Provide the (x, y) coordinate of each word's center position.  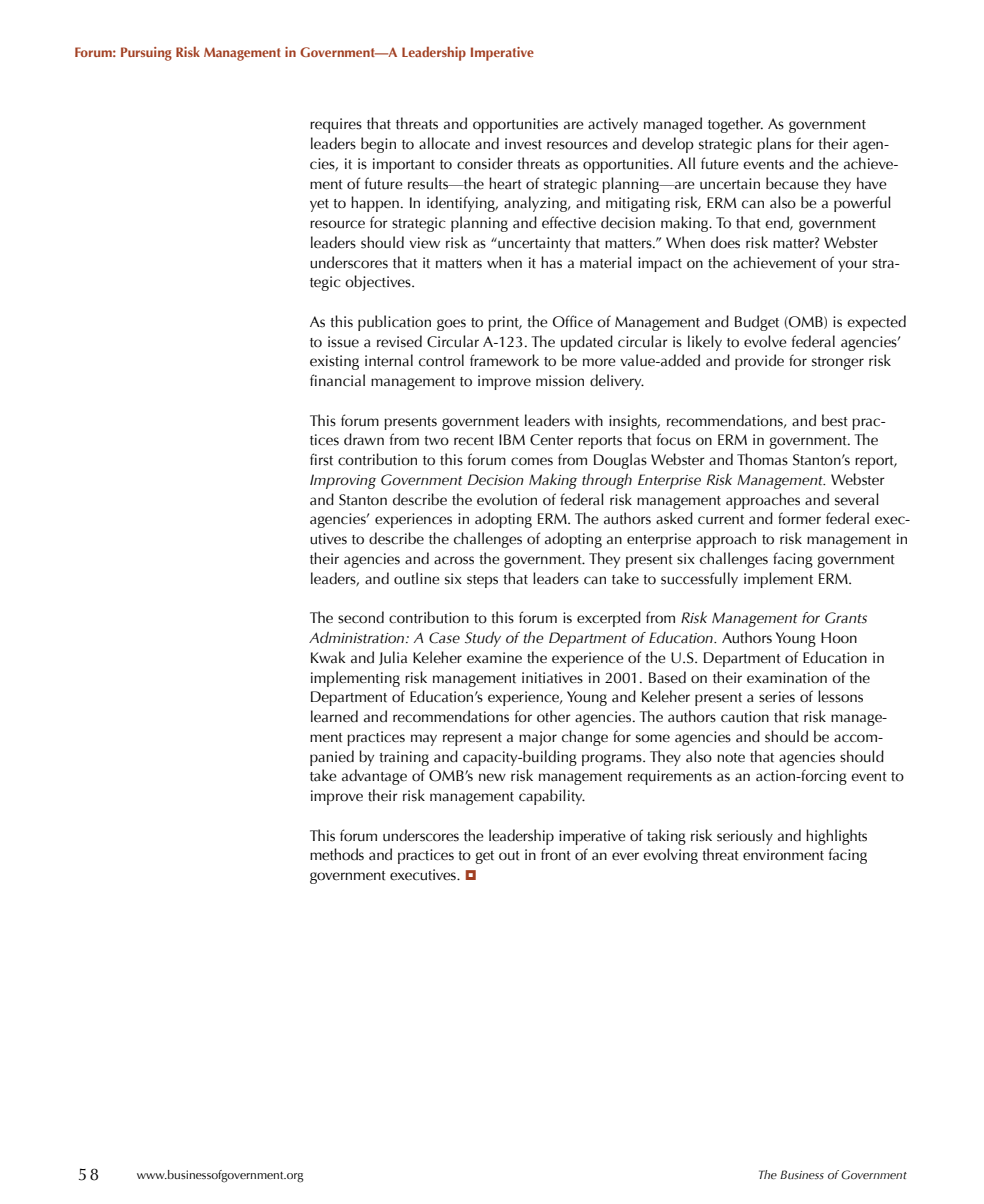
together (735, 125)
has (551, 262)
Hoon (839, 638)
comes (532, 461)
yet (319, 205)
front (556, 854)
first (321, 459)
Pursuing (146, 54)
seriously (745, 837)
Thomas (762, 459)
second (361, 617)
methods (337, 854)
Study (483, 639)
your (853, 266)
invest (523, 144)
